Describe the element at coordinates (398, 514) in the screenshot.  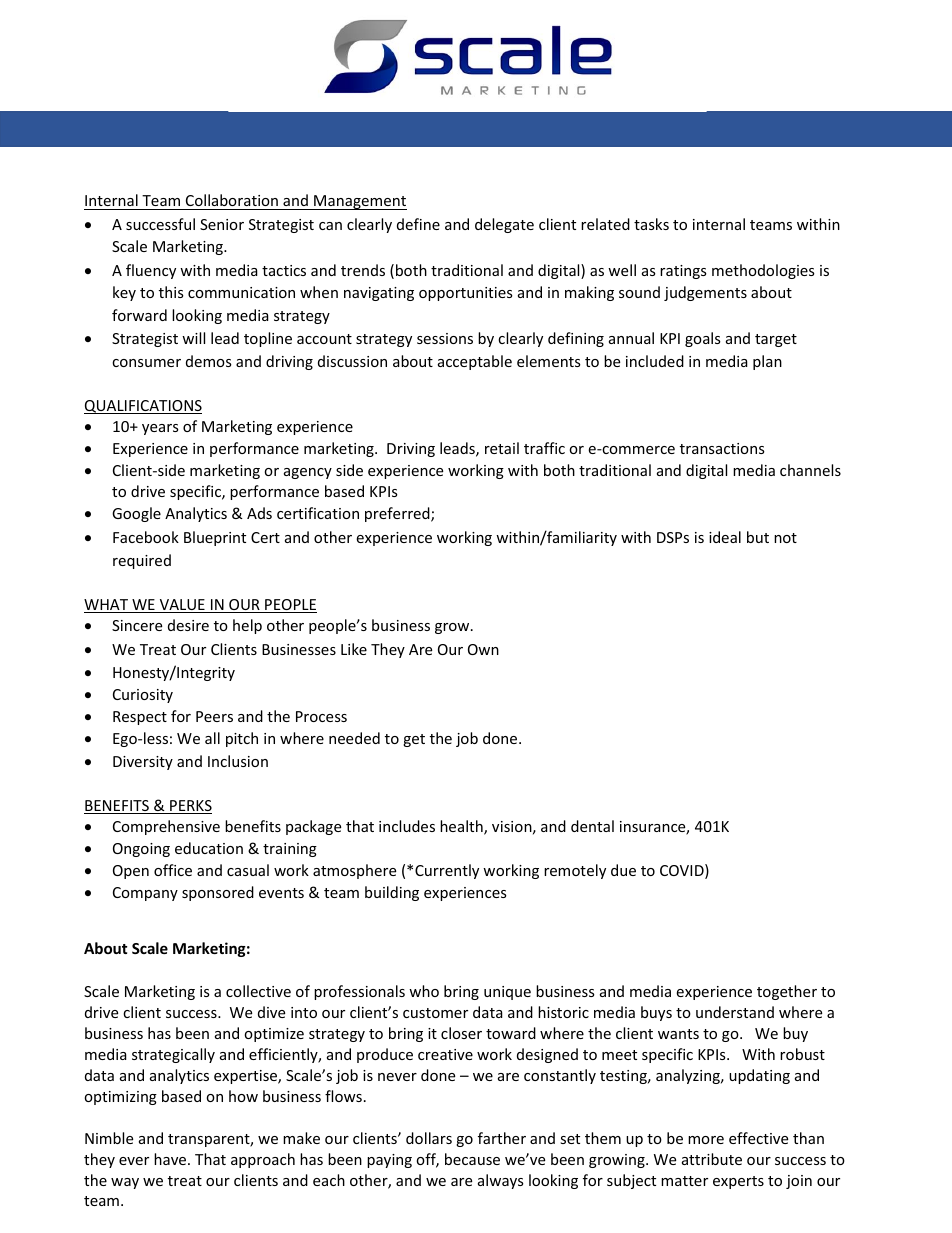
I see `preferred` at that location.
